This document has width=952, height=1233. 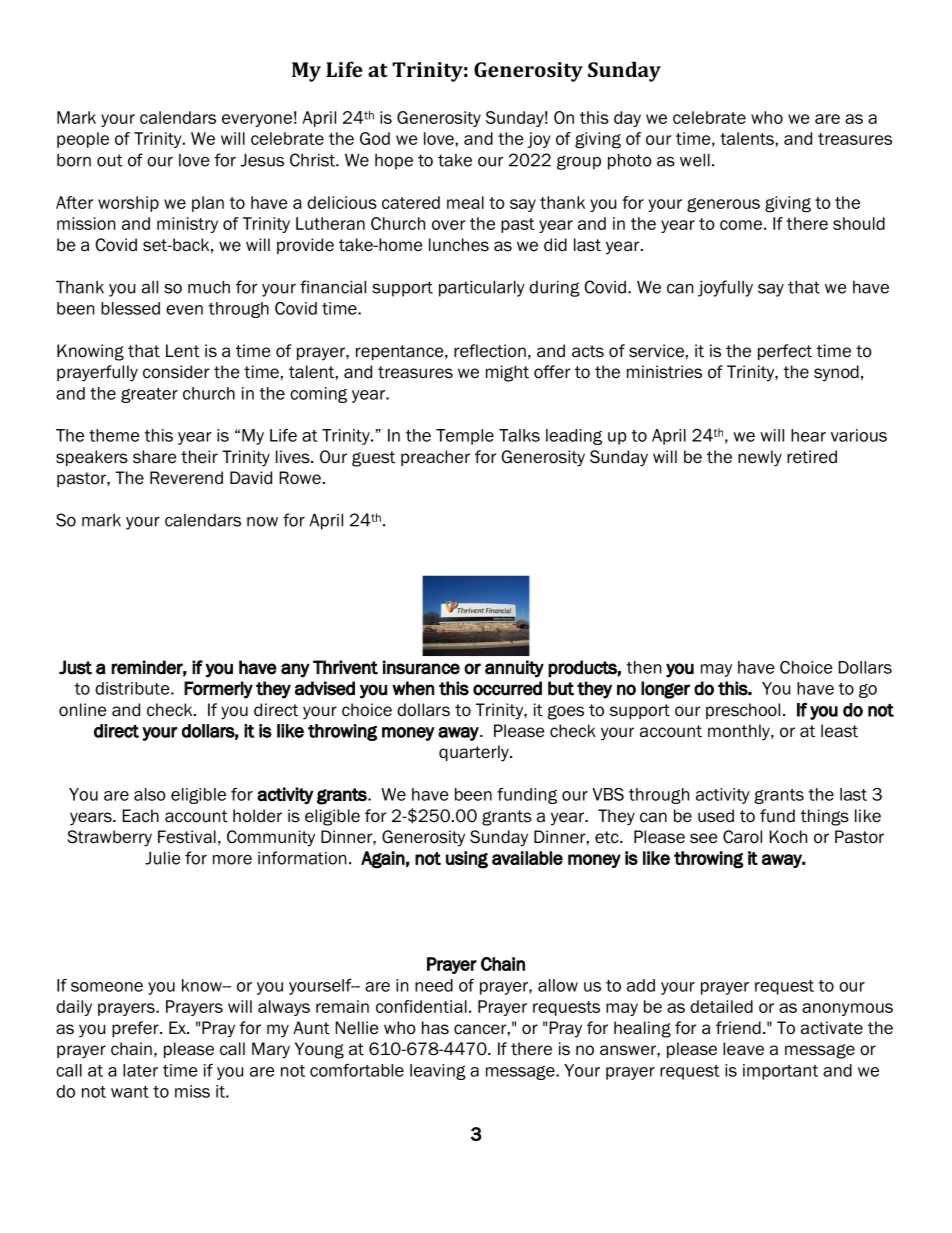 What do you see at coordinates (475, 753) in the document?
I see `quarterly` at bounding box center [475, 753].
